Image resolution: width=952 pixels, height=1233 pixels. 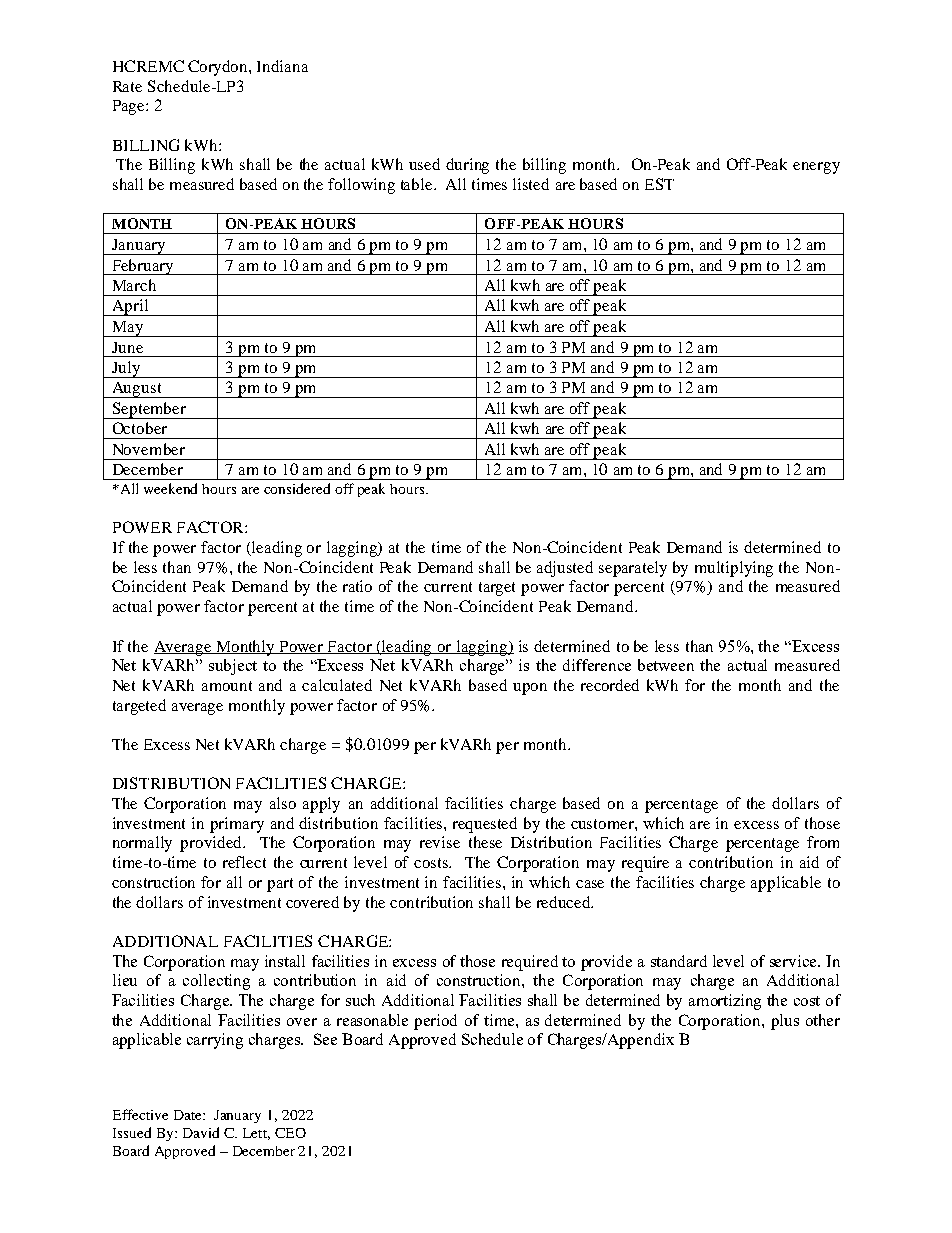 I want to click on multiplying, so click(x=734, y=569).
